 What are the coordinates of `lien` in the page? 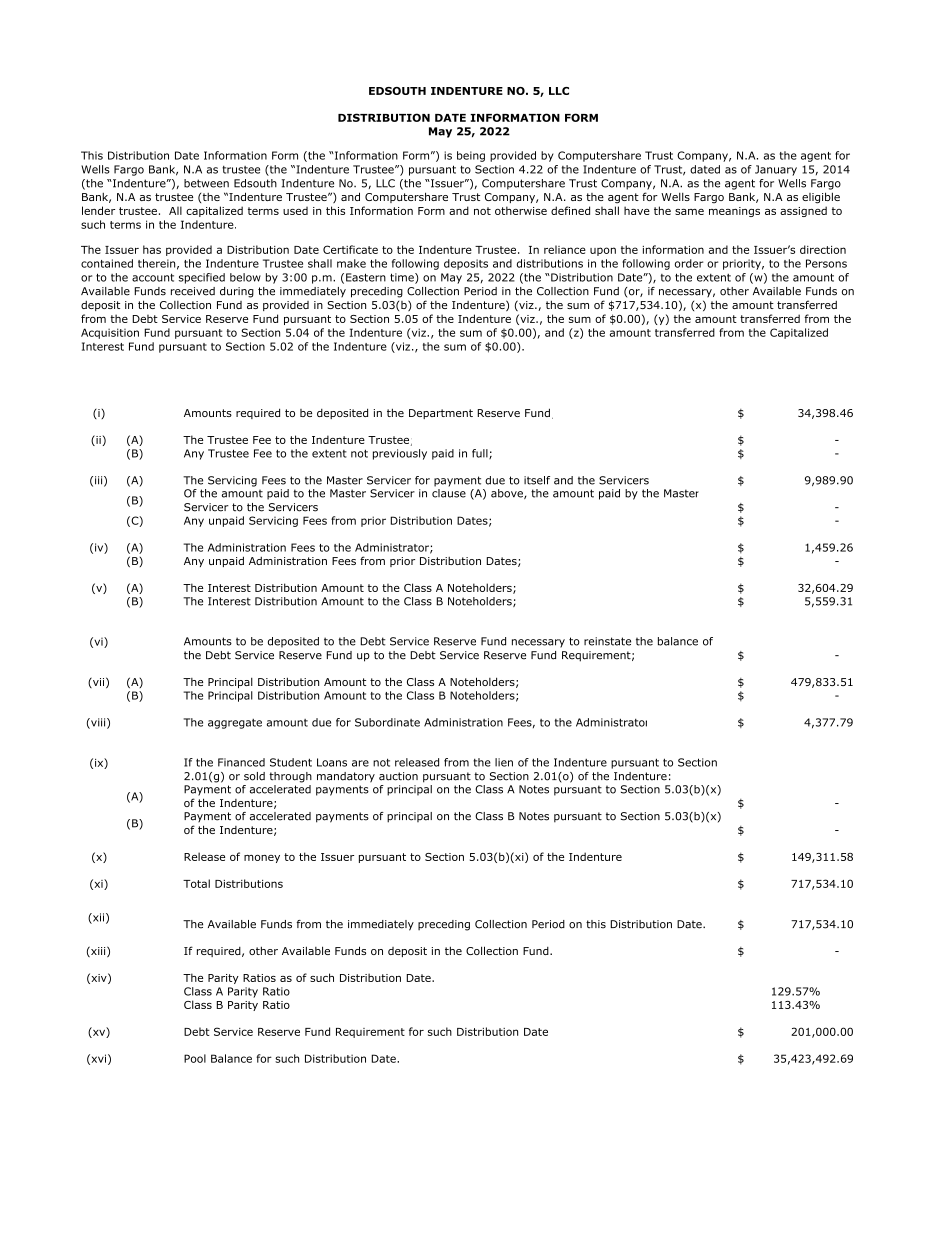 It's located at (504, 762).
